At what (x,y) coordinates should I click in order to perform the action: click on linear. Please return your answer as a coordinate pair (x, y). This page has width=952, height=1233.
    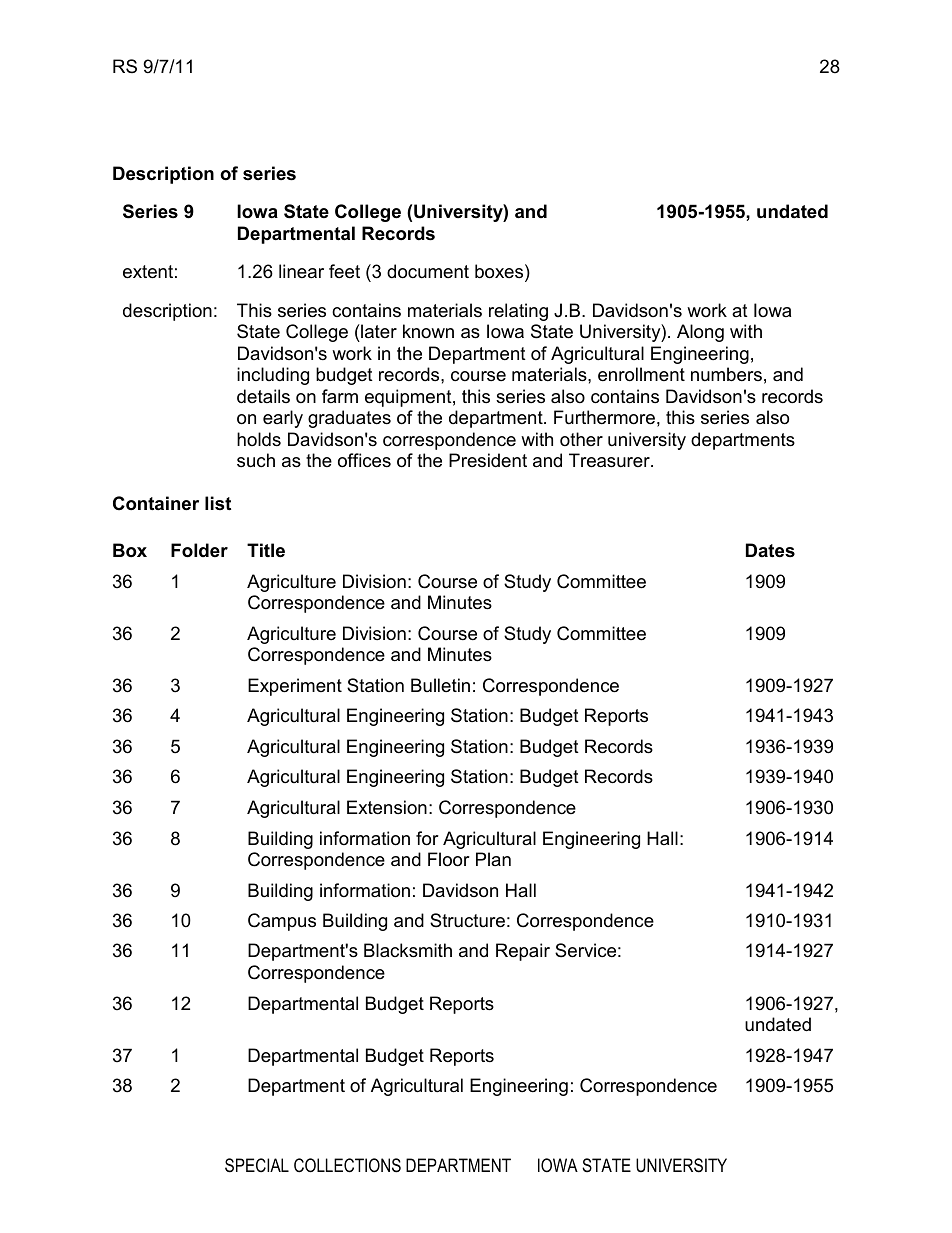
    Looking at the image, I should click on (301, 271).
